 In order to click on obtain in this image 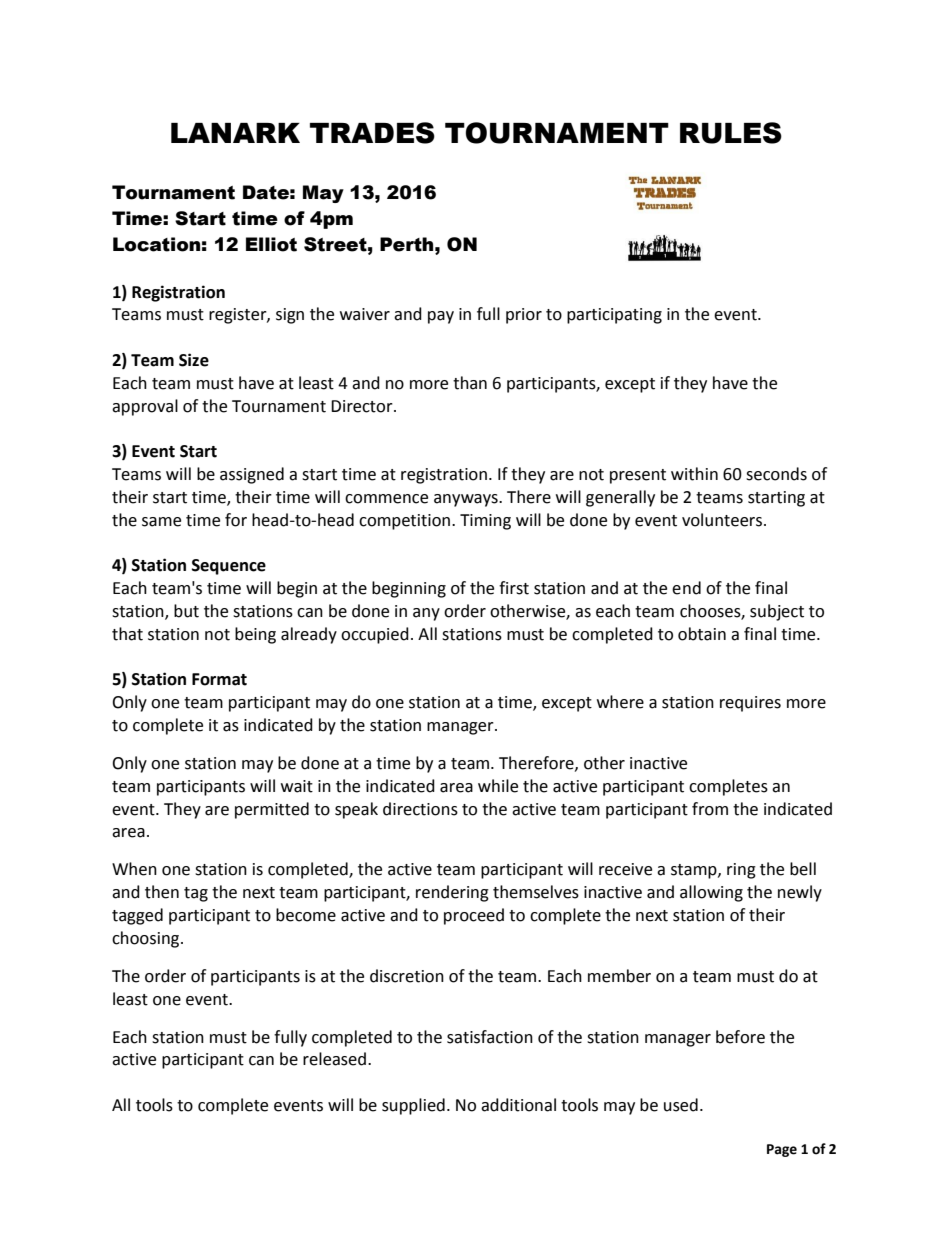, I will do `click(702, 634)`.
